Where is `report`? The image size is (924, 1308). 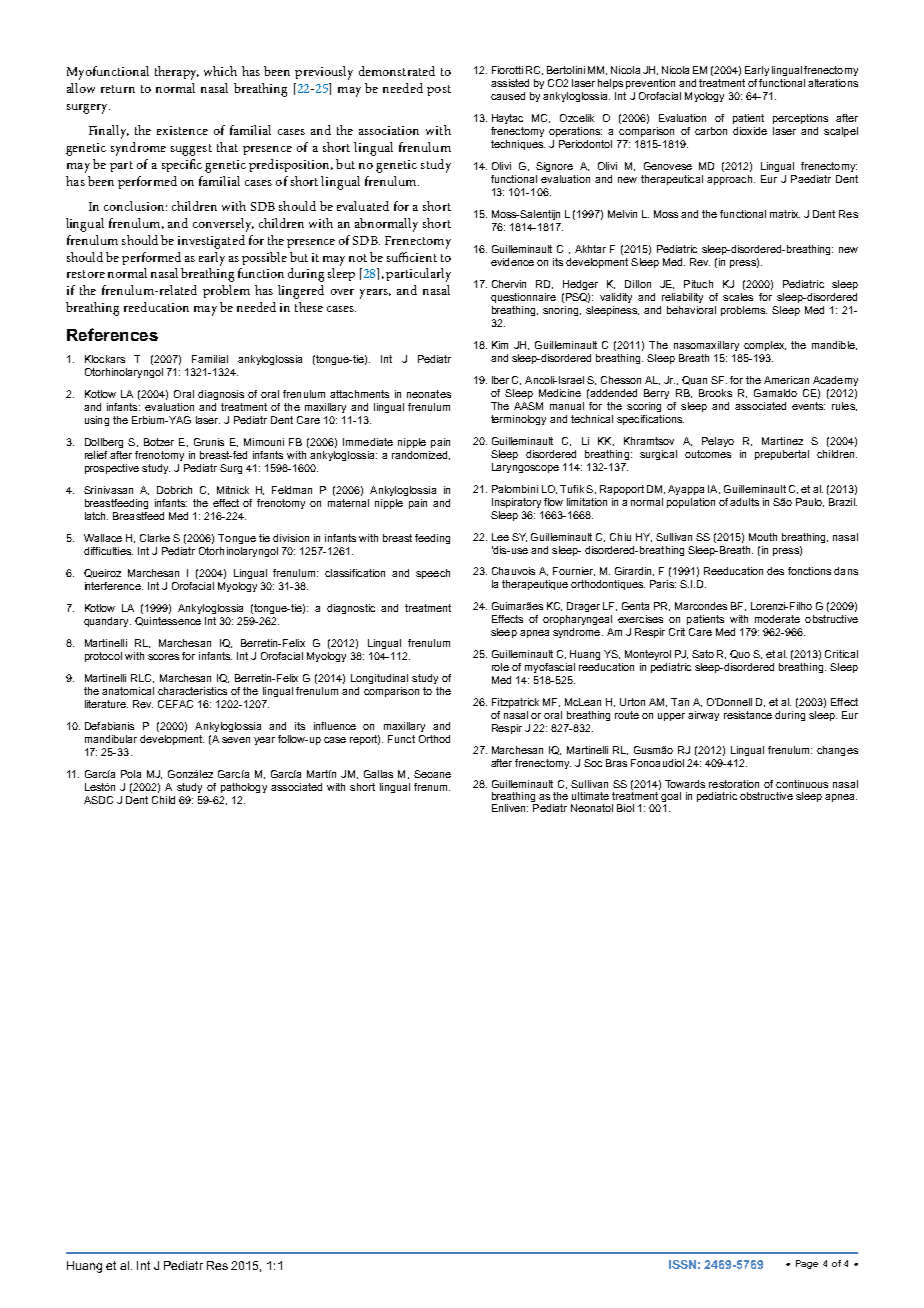
report is located at coordinates (365, 740).
